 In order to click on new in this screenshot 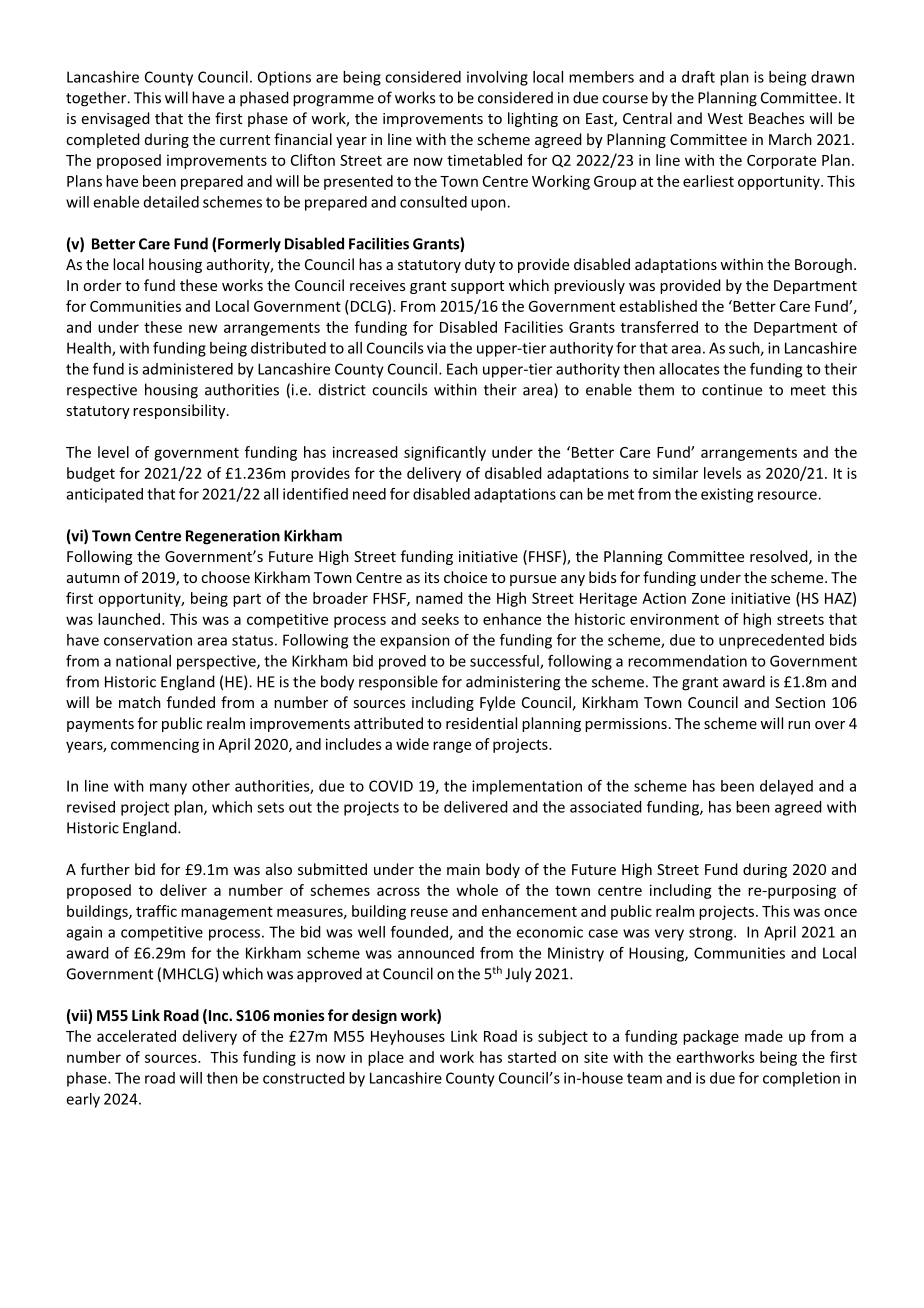, I will do `click(203, 328)`.
